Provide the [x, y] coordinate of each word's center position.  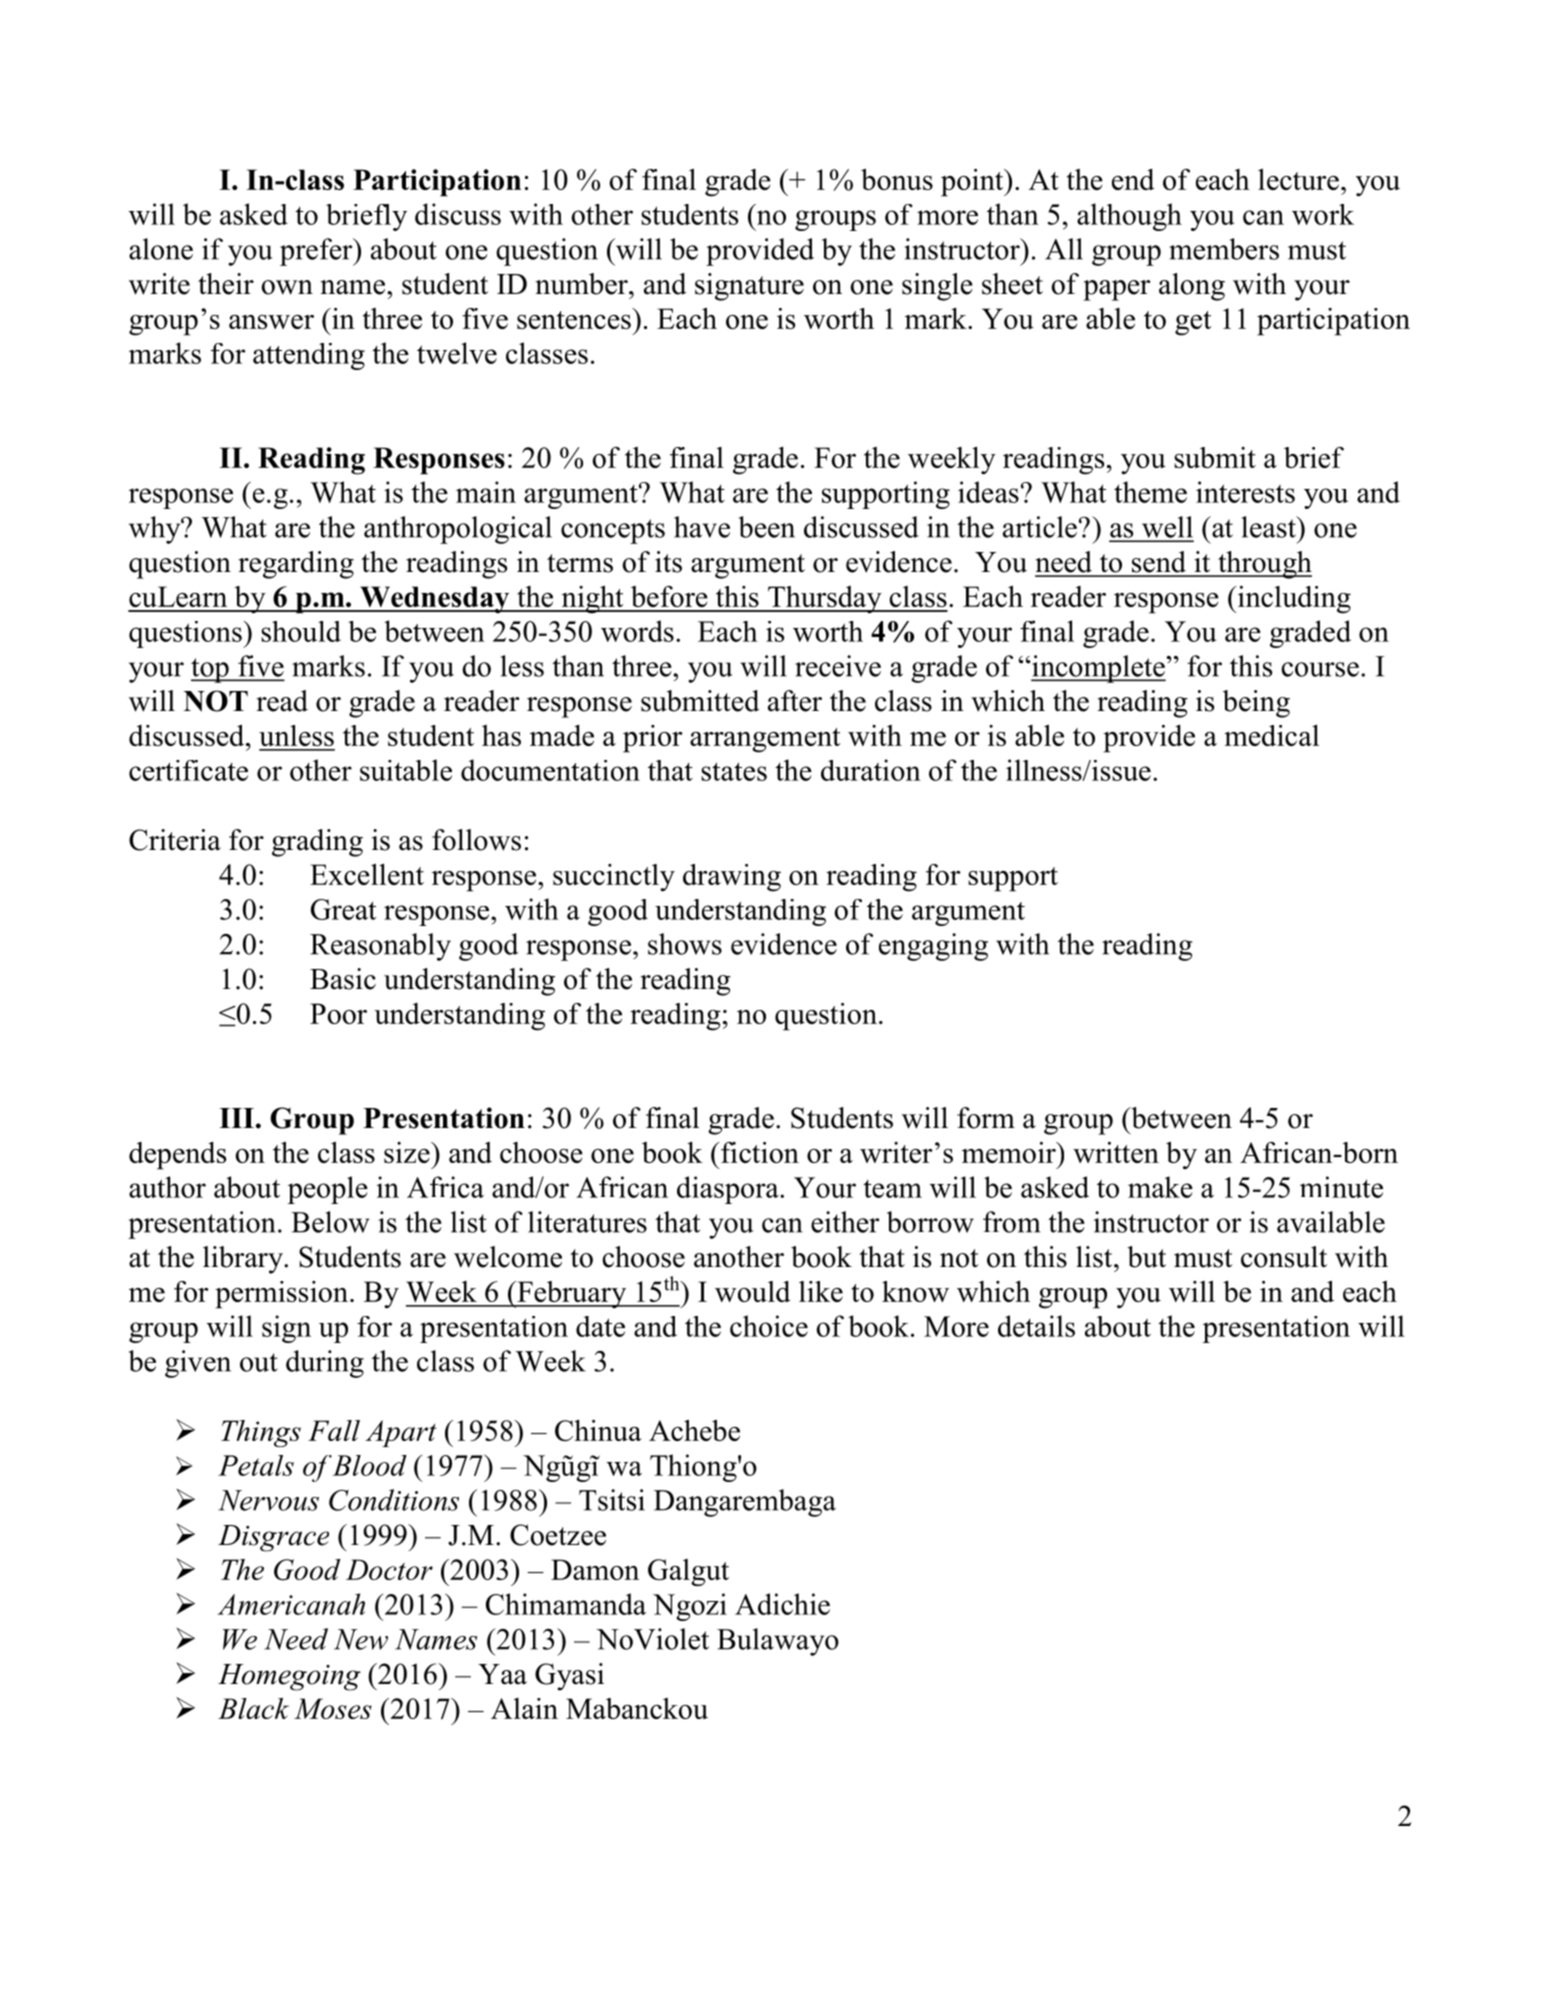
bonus [897, 179]
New [361, 1639]
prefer [317, 252]
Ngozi [690, 1607]
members [1224, 249]
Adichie [782, 1604]
